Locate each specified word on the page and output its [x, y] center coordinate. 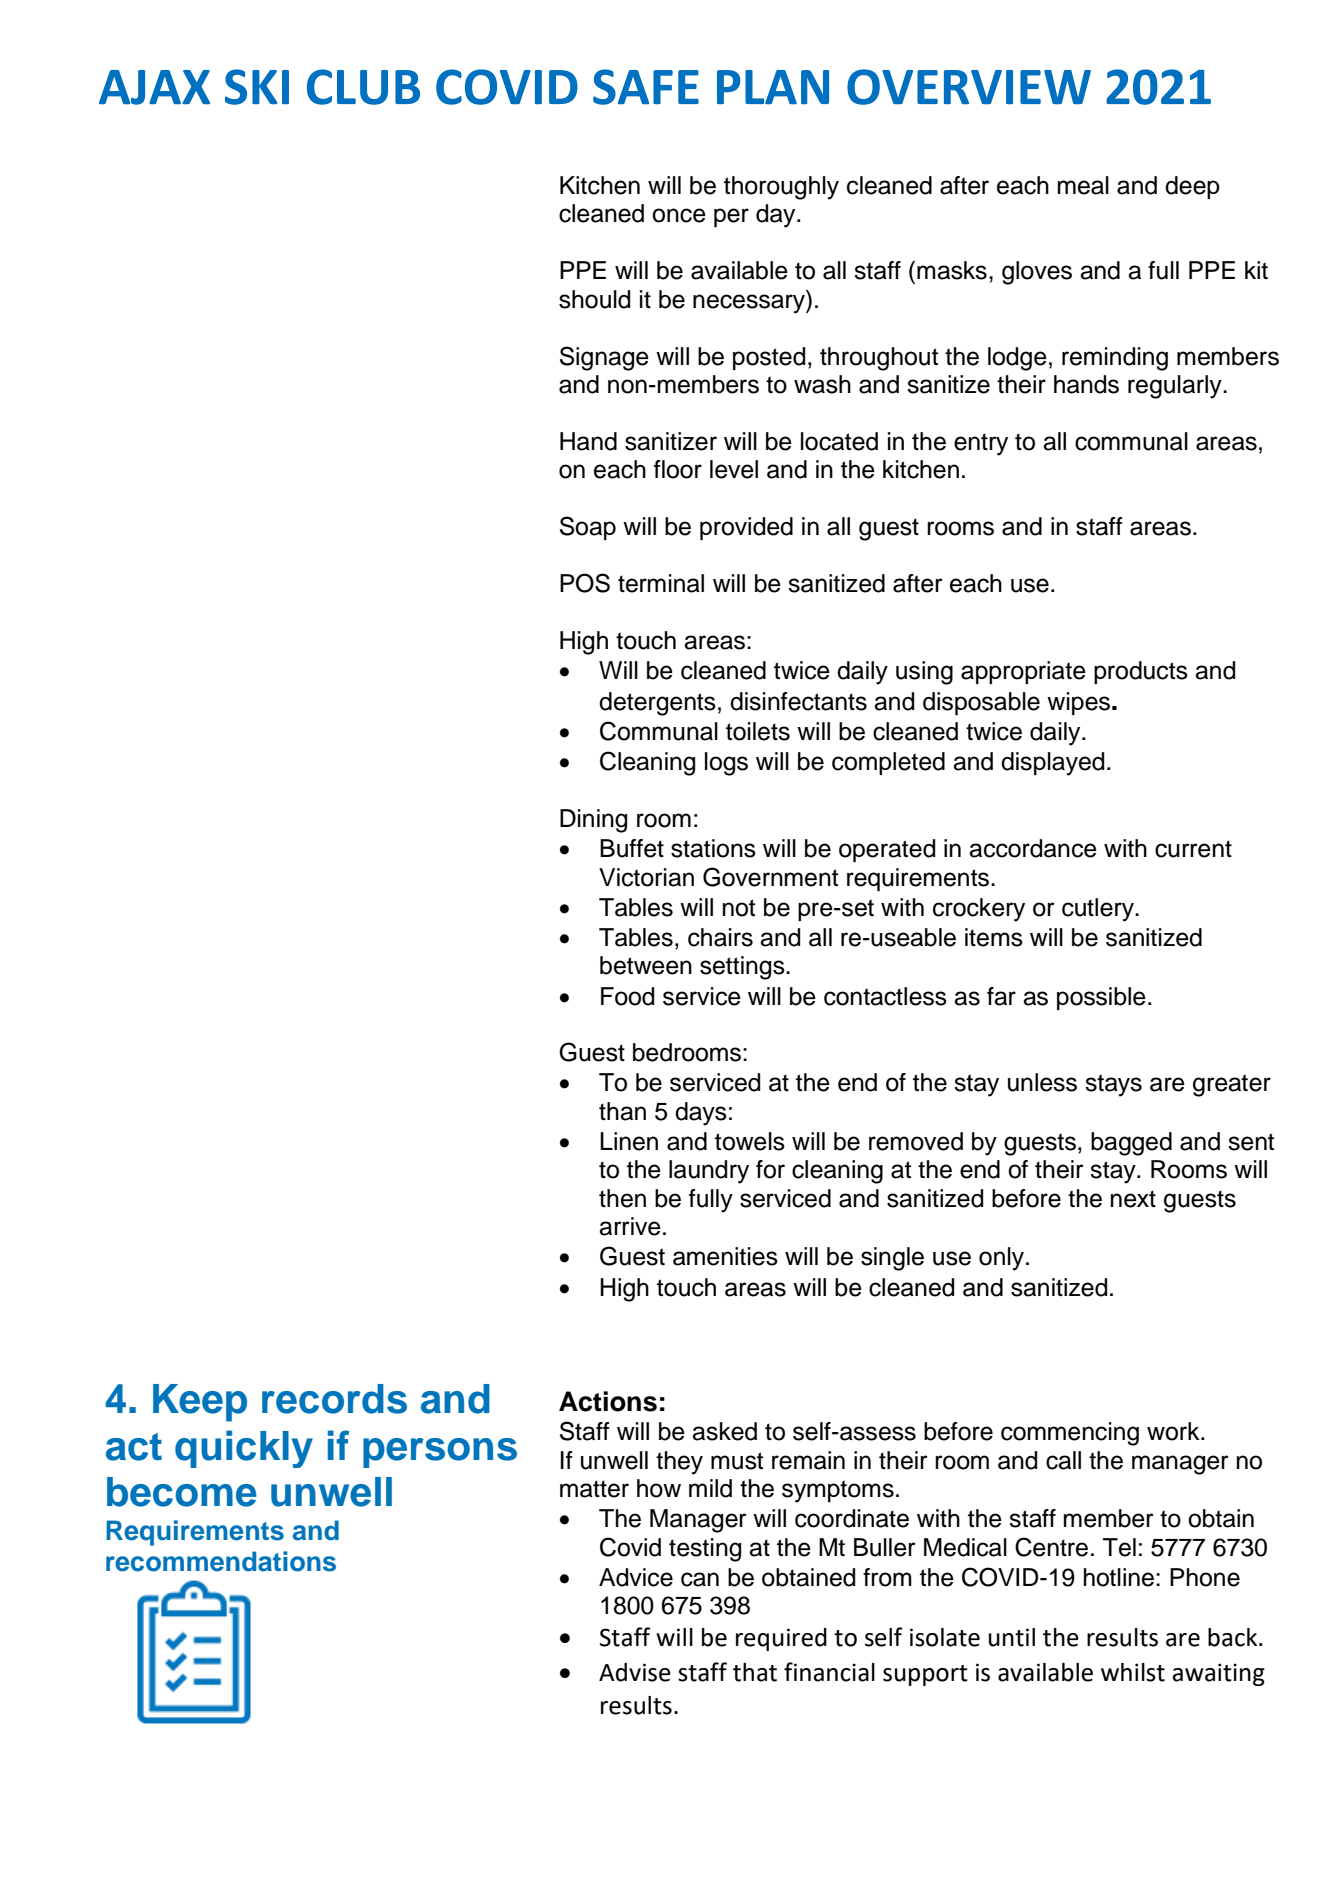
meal [1083, 185]
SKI [257, 87]
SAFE [646, 87]
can [700, 1579]
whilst [1133, 1672]
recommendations [221, 1561]
